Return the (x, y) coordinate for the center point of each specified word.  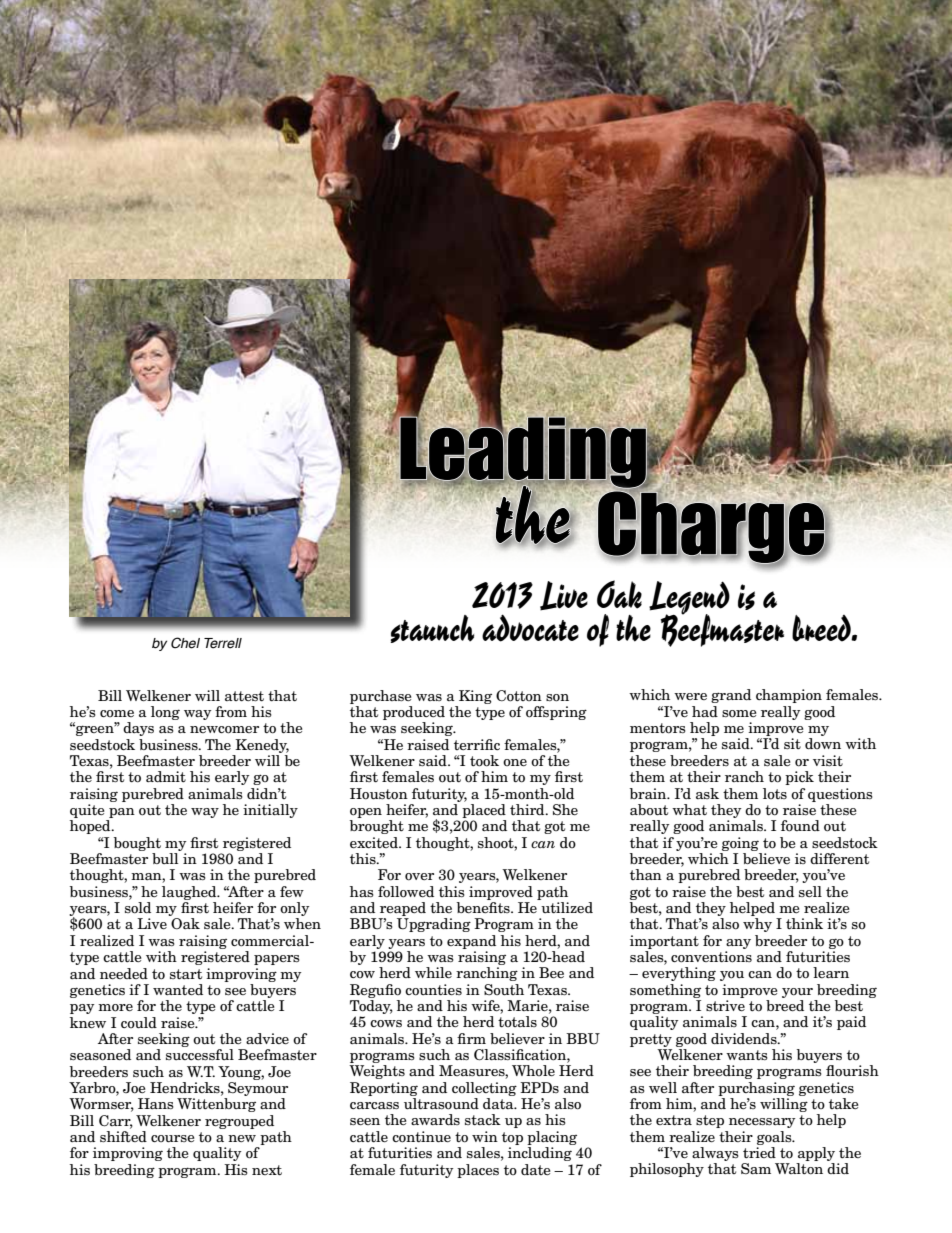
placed (484, 811)
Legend (689, 599)
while (433, 972)
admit (166, 776)
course (173, 1139)
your (797, 993)
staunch (432, 629)
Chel (185, 643)
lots (775, 793)
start (186, 974)
